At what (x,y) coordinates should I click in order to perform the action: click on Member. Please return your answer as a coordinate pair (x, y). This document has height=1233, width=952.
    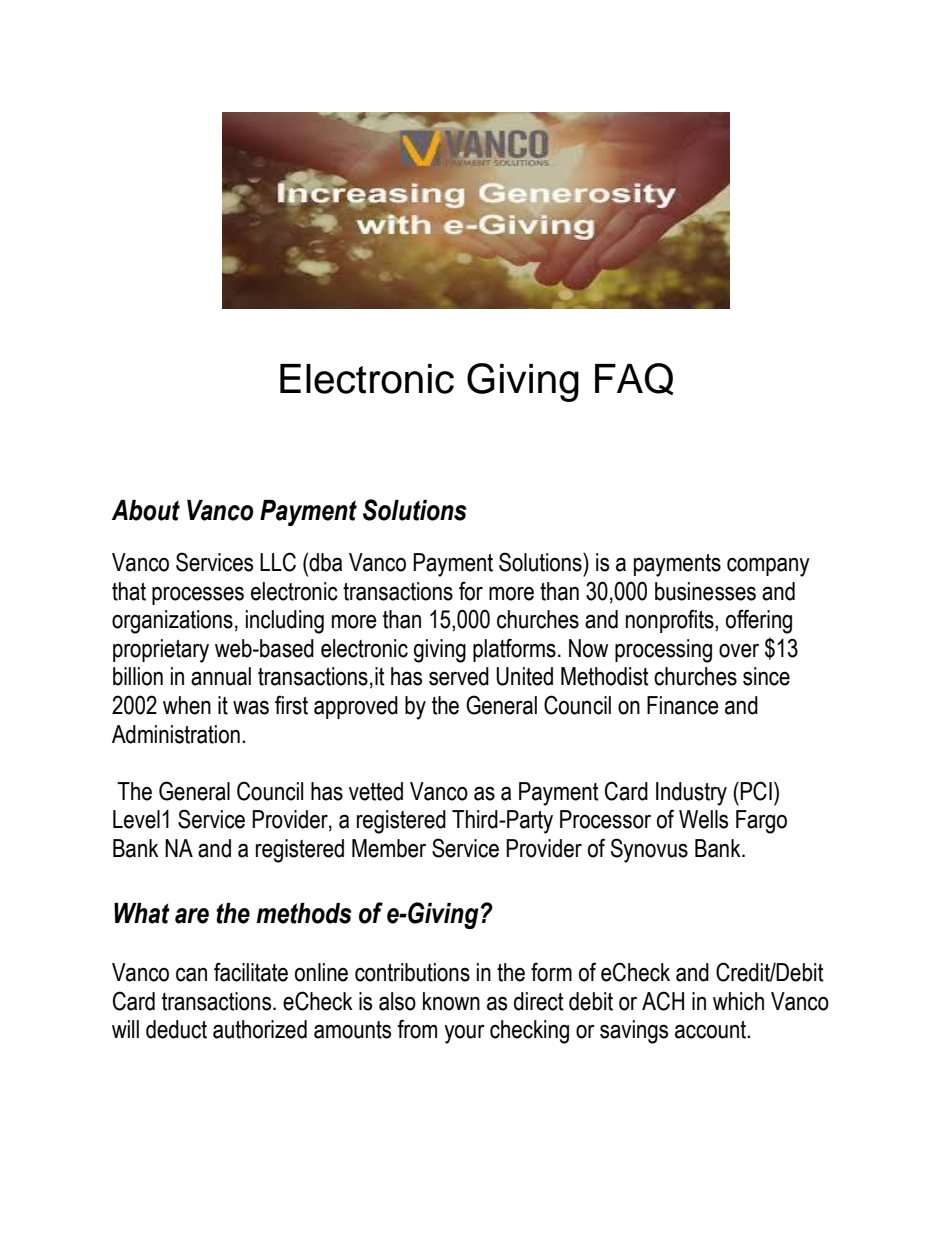
    Looking at the image, I should click on (389, 848).
